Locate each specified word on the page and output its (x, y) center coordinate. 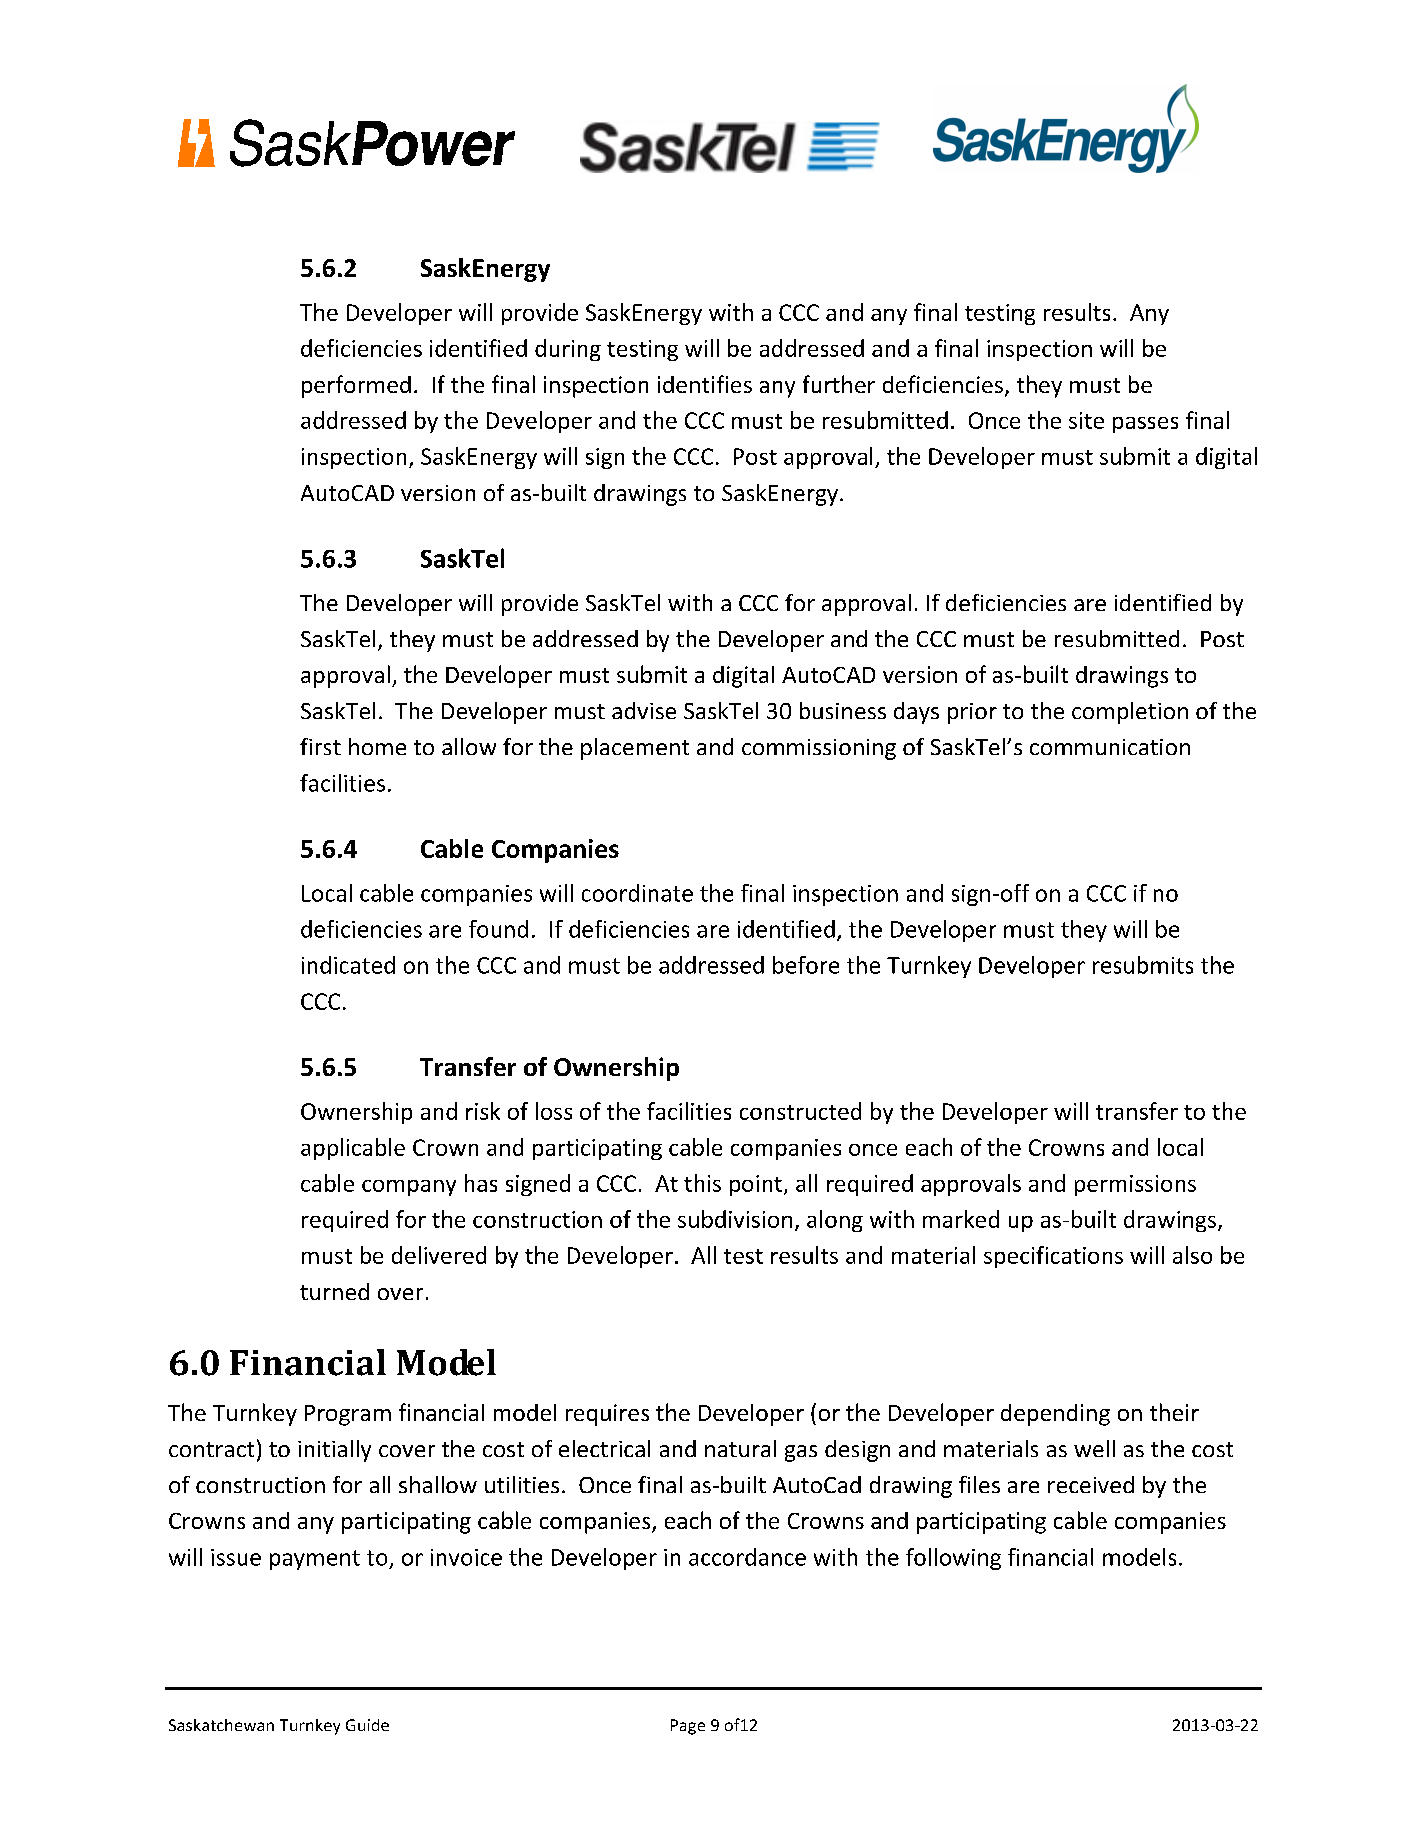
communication (1110, 747)
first (320, 746)
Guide (367, 1725)
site (1086, 420)
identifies (705, 384)
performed (356, 386)
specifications (1053, 1257)
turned (334, 1291)
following (953, 1559)
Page (688, 1727)
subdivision (735, 1219)
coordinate (637, 893)
